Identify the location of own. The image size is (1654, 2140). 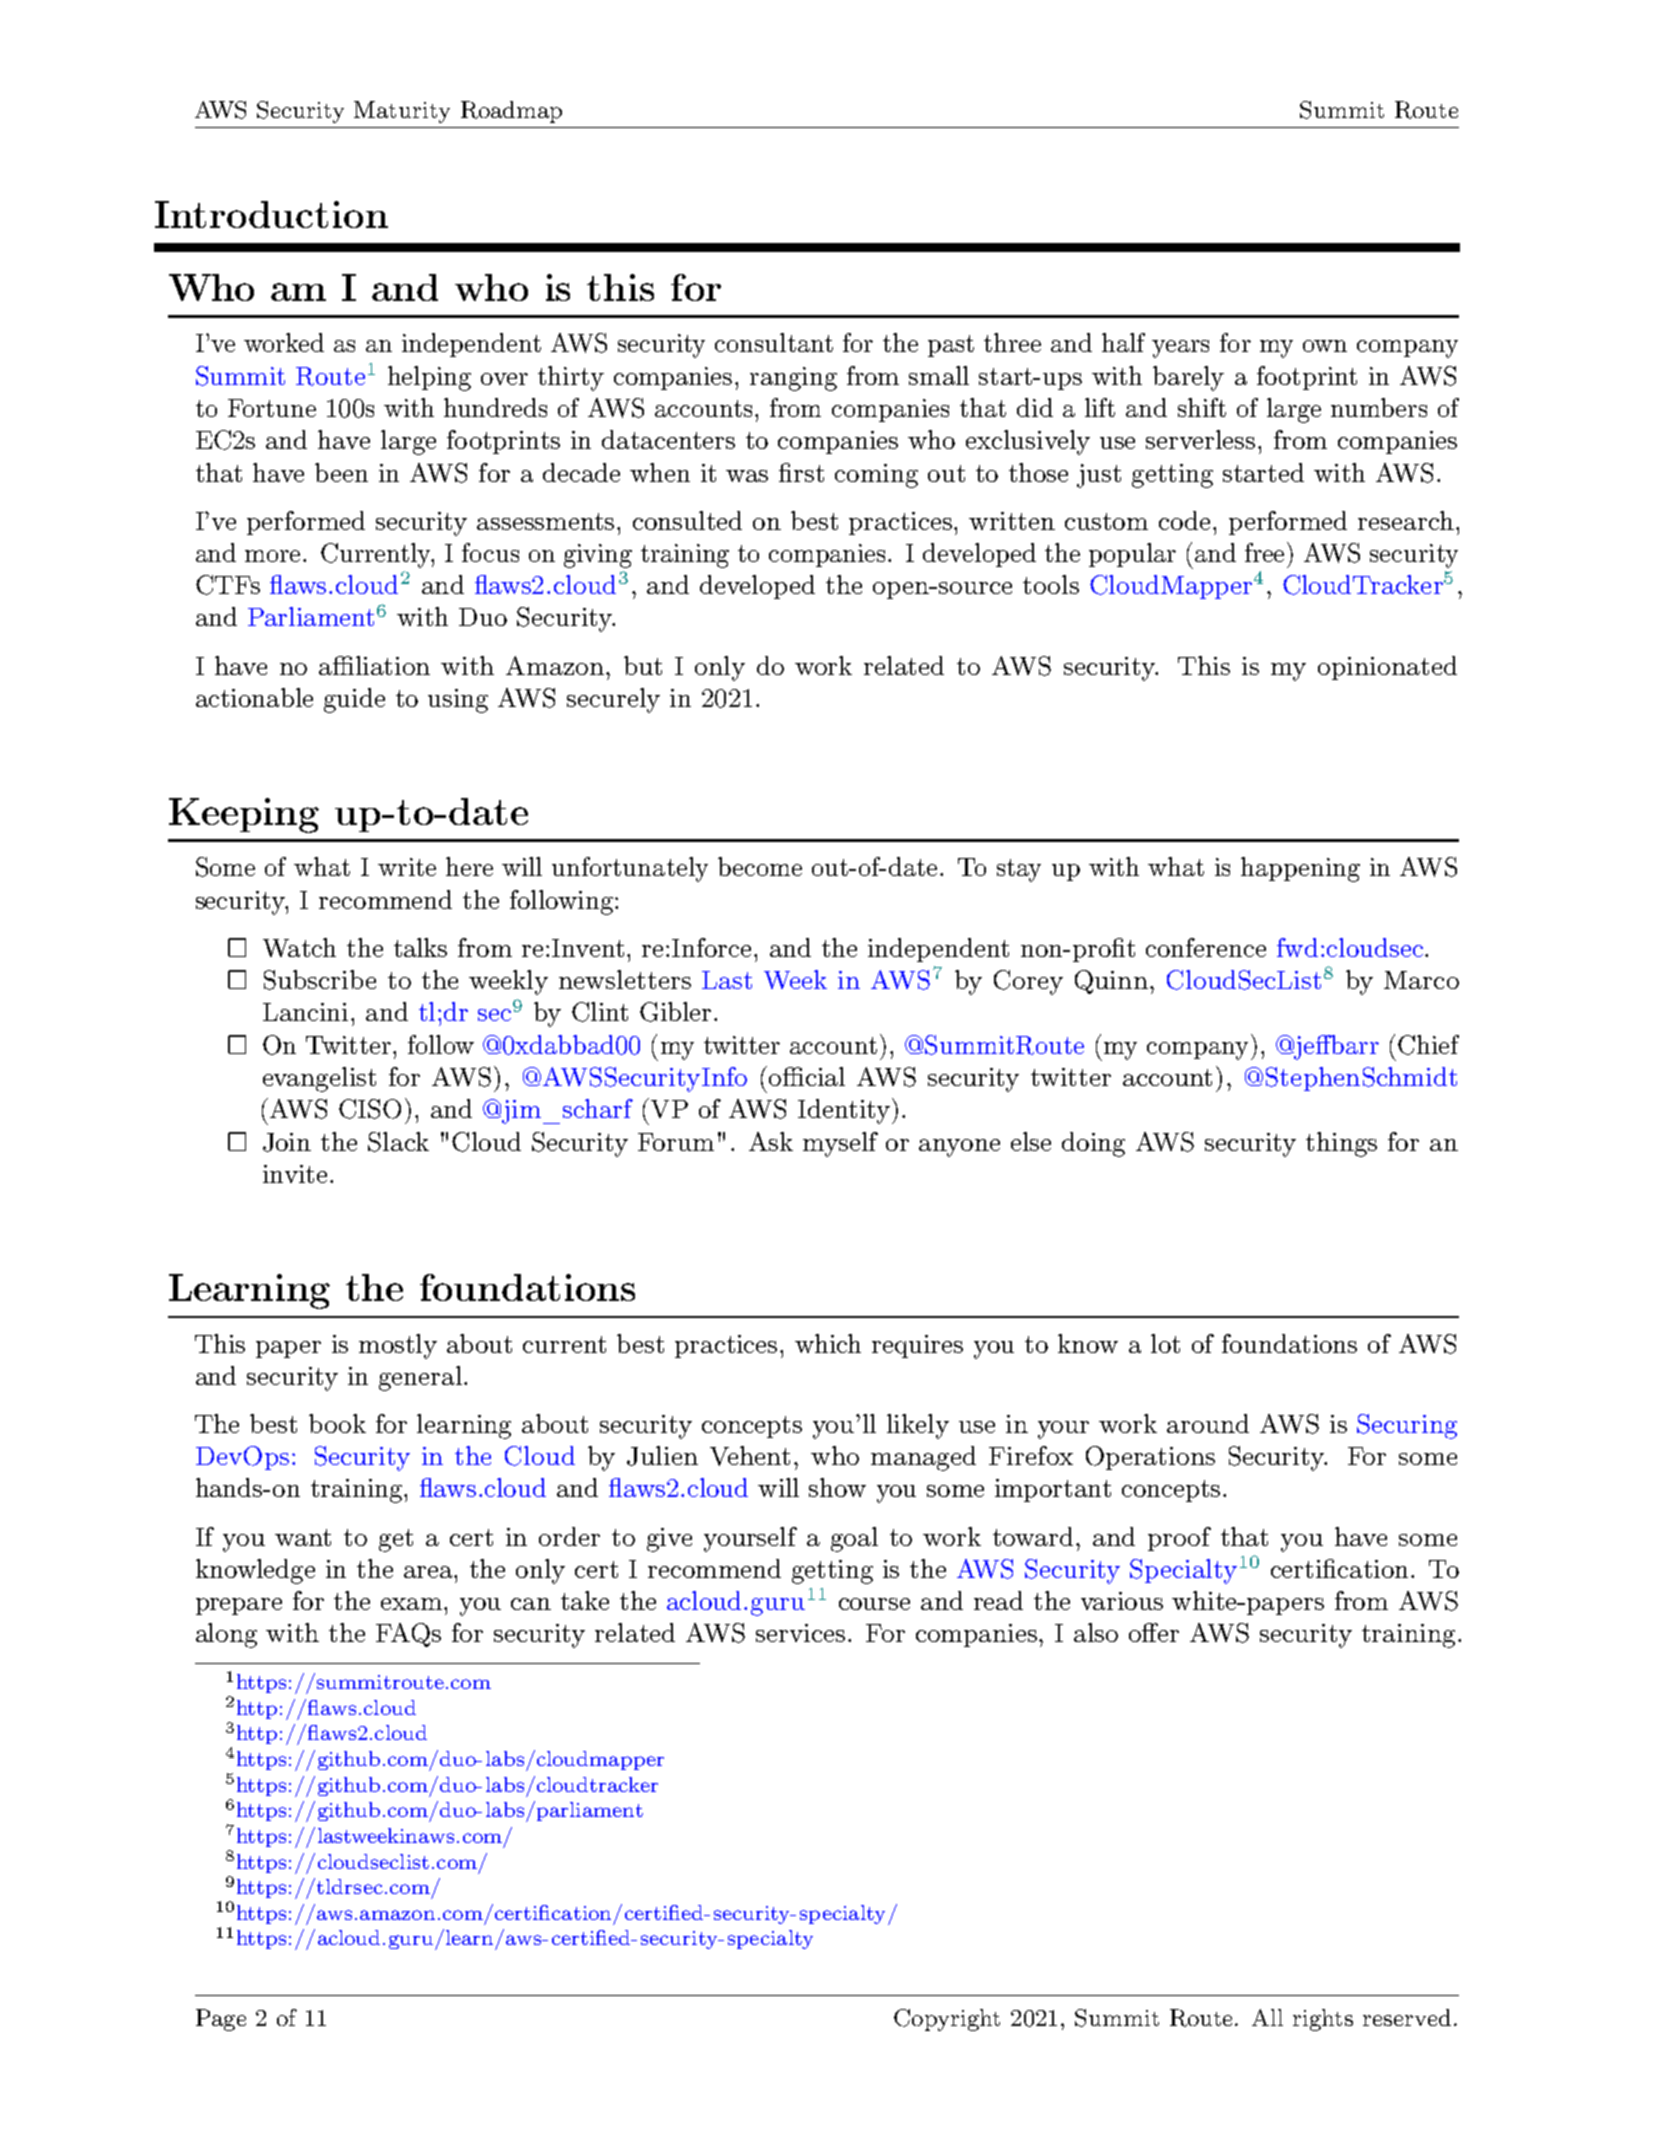
(1325, 346).
